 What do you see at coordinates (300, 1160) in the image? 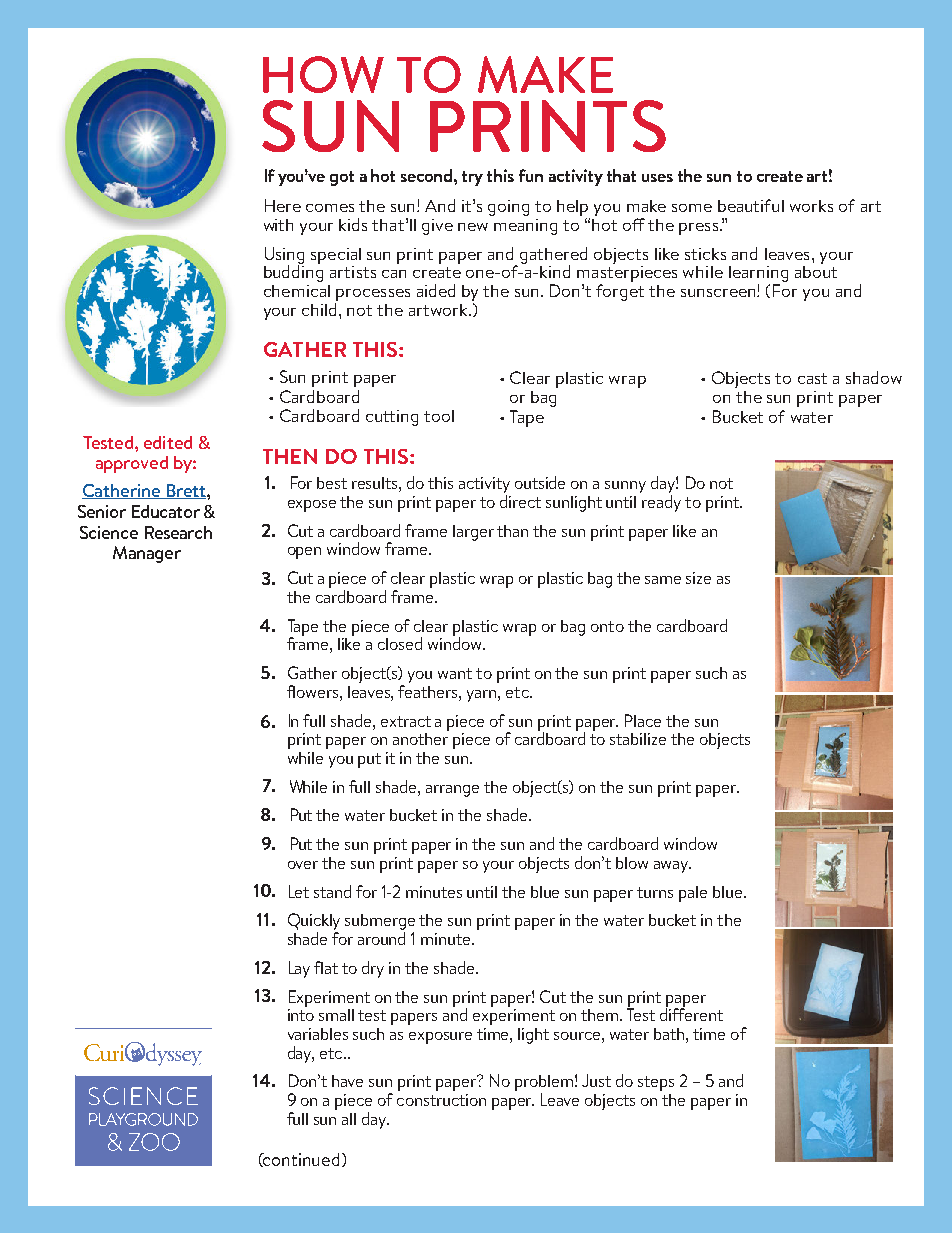
I see `continued` at bounding box center [300, 1160].
